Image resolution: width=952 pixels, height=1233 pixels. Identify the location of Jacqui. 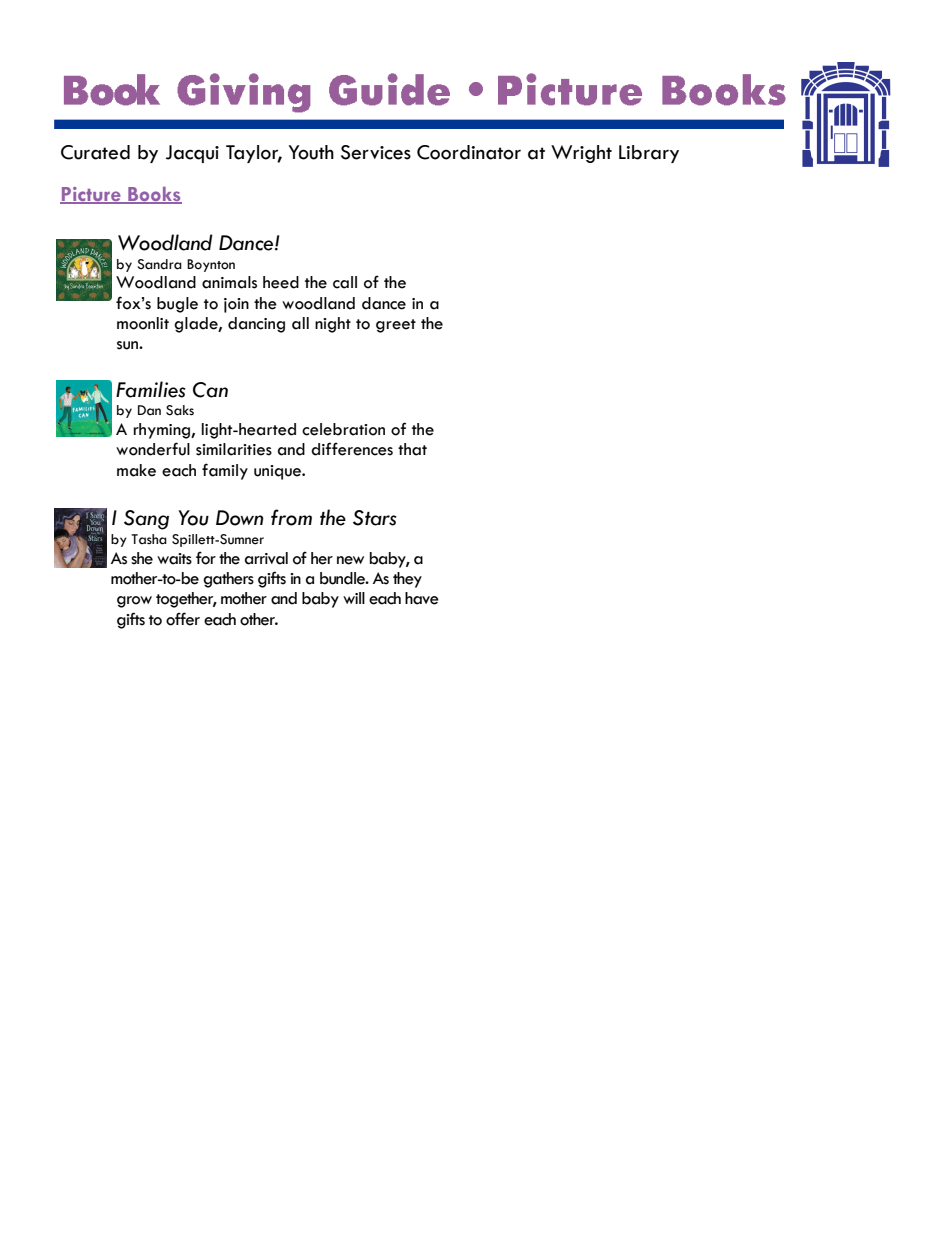
(192, 154).
